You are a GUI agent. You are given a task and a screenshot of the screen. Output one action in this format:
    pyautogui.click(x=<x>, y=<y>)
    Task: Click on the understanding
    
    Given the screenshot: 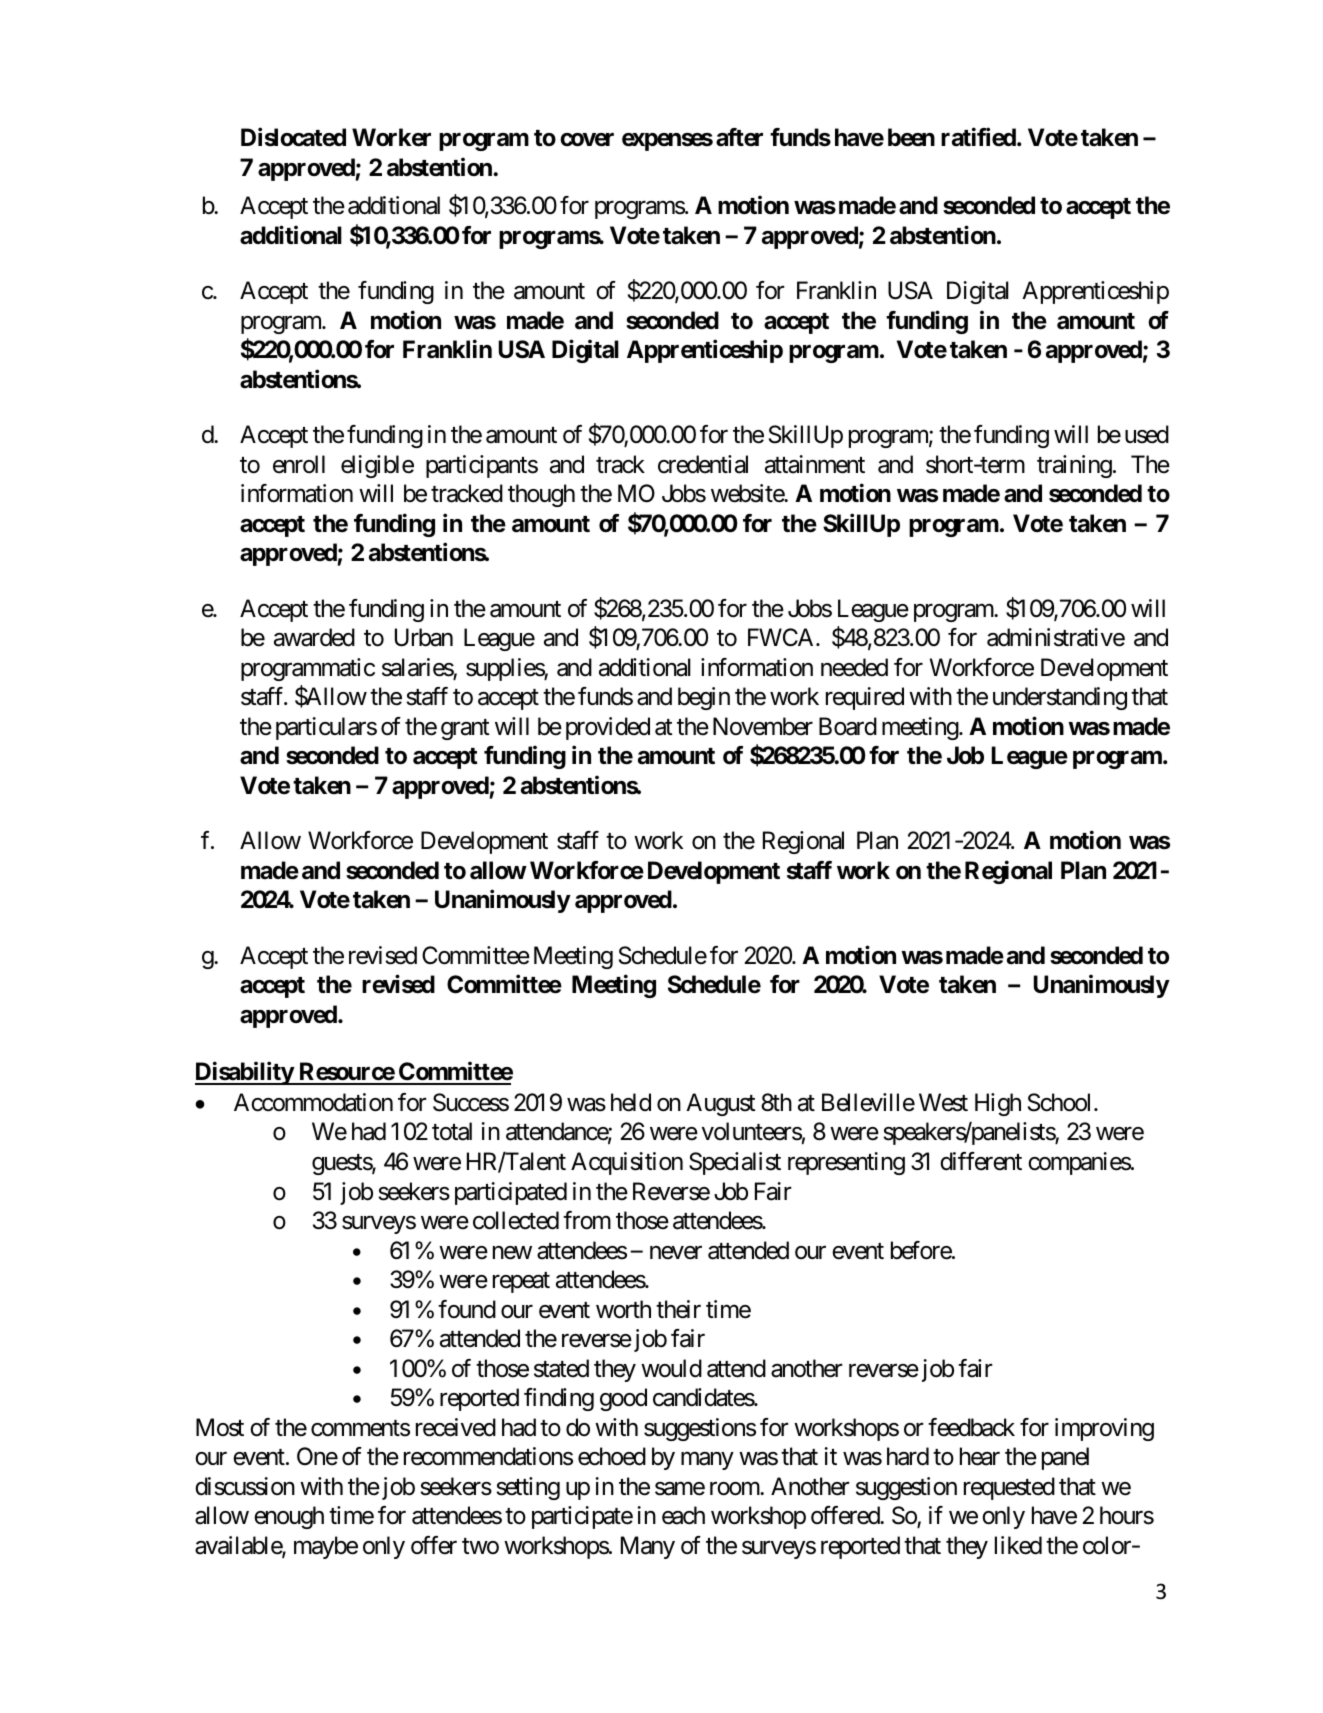 What is the action you would take?
    pyautogui.click(x=1060, y=698)
